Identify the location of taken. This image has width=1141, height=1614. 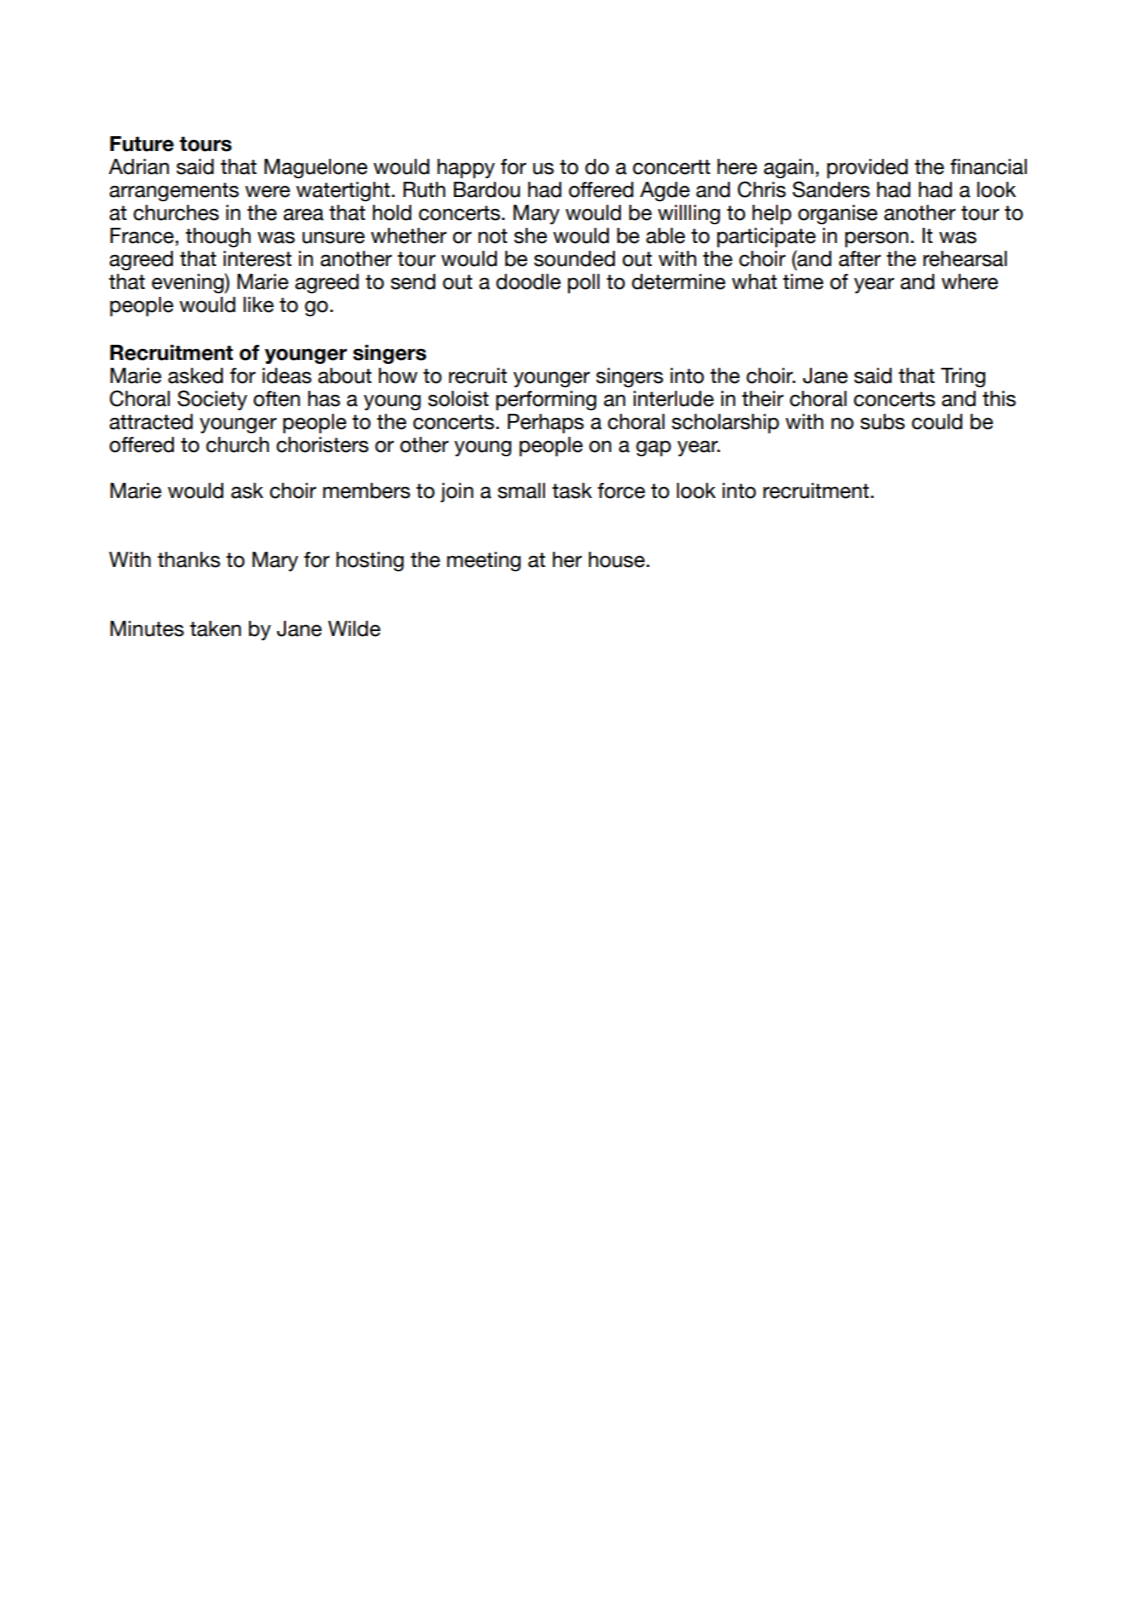
(215, 629).
